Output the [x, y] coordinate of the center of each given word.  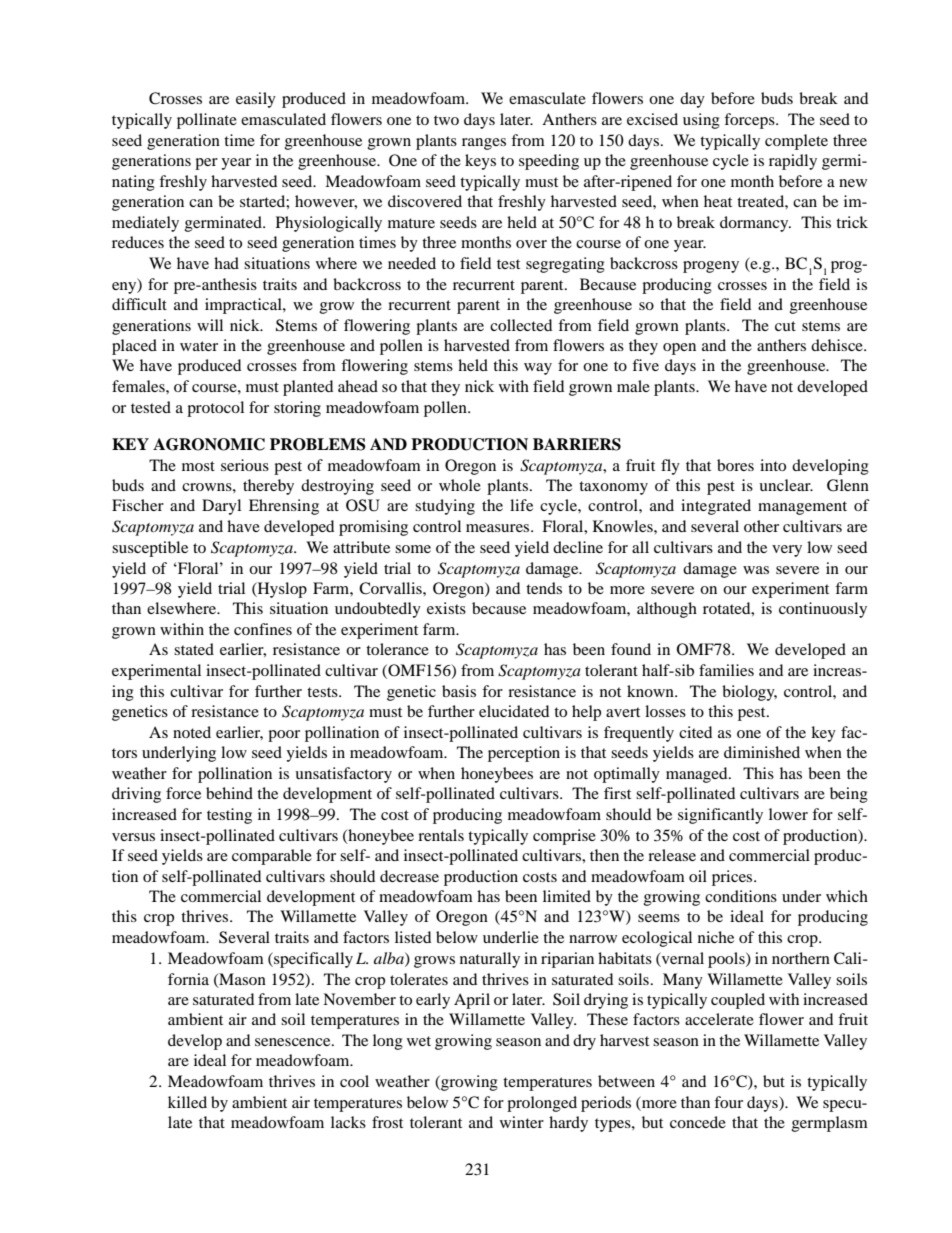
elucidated [514, 711]
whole [460, 485]
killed [187, 1102]
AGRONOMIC [209, 444]
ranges [484, 144]
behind [229, 793]
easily [256, 100]
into [773, 465]
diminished [762, 752]
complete [796, 142]
